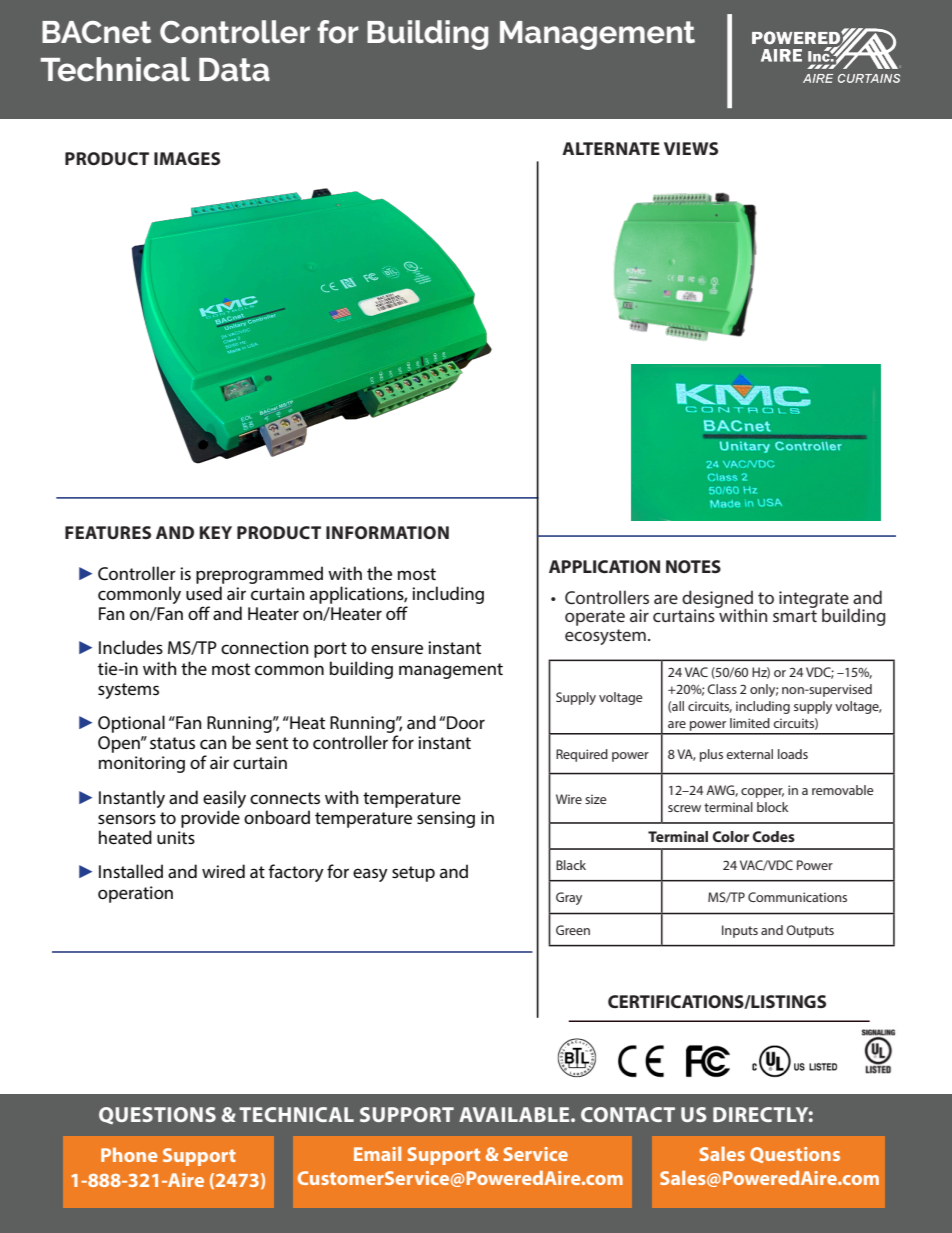  What do you see at coordinates (774, 836) in the page?
I see `Codes` at bounding box center [774, 836].
